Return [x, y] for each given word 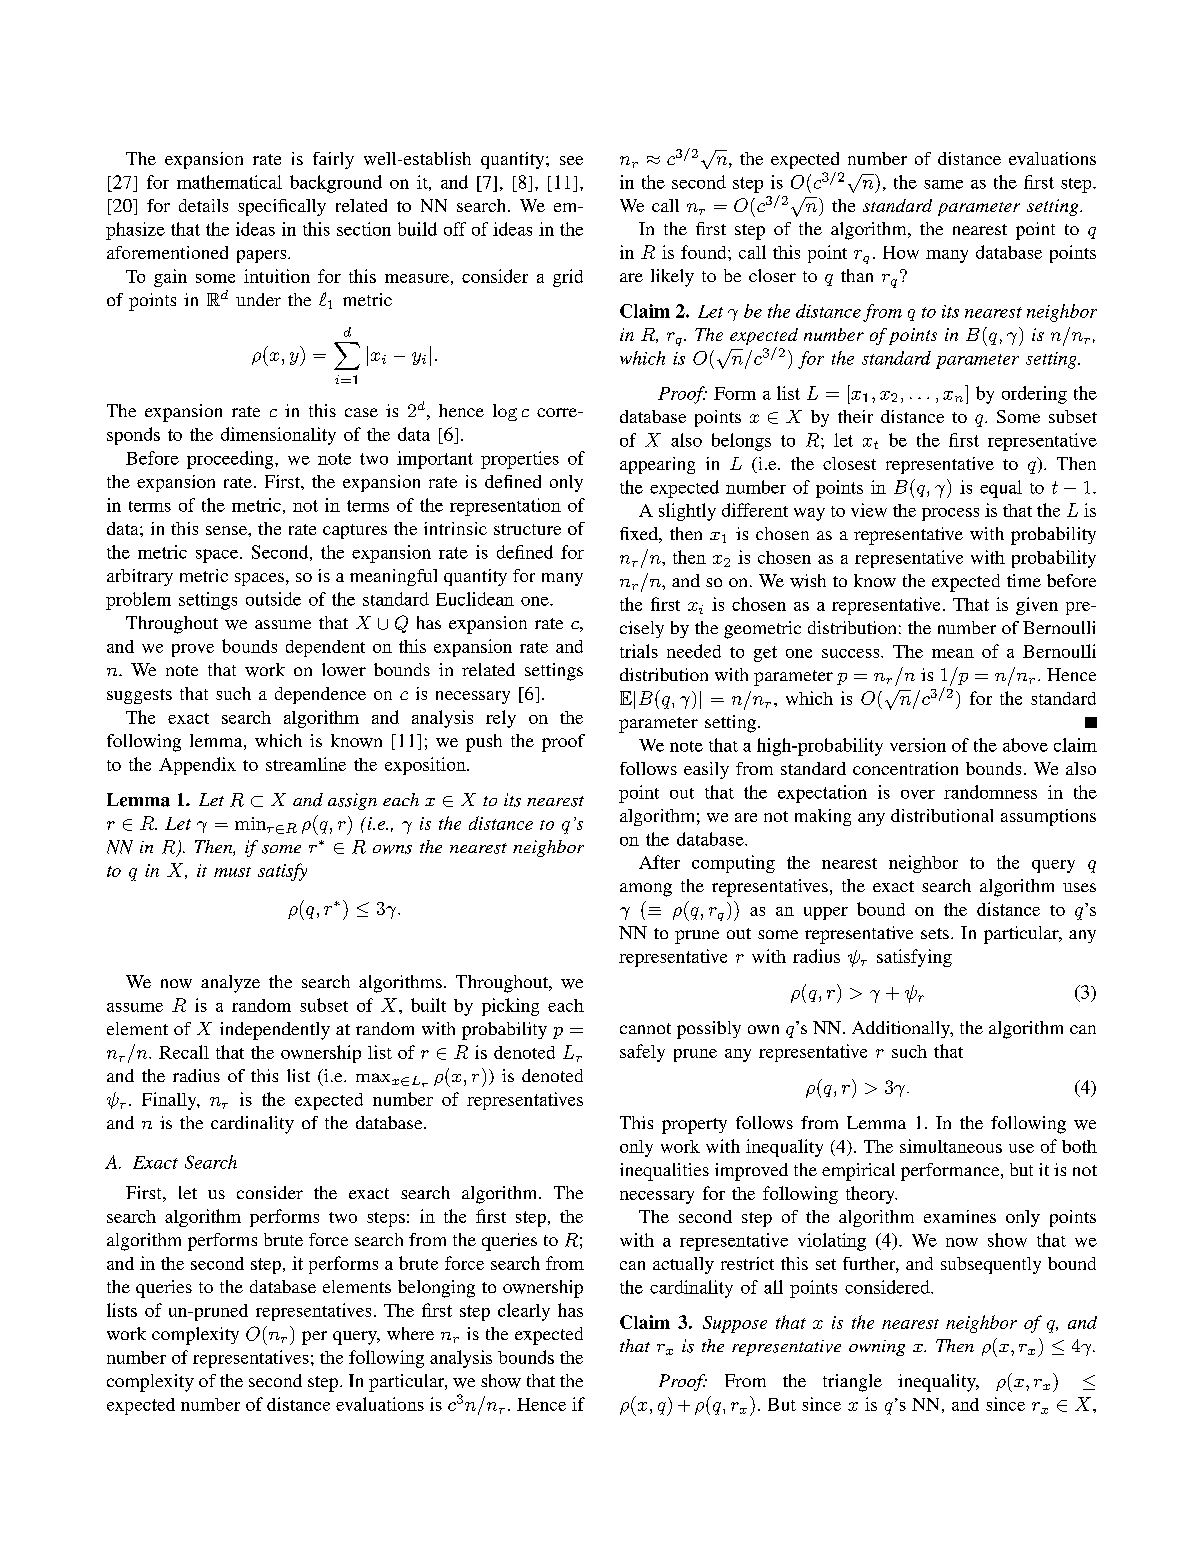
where [410, 1333]
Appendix [197, 766]
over [918, 794]
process [950, 514]
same [943, 184]
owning [877, 1348]
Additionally [902, 1029]
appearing [657, 465]
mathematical [229, 182]
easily [706, 770]
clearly [524, 1312]
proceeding [231, 460]
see [571, 160]
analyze [230, 984]
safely [642, 1053]
